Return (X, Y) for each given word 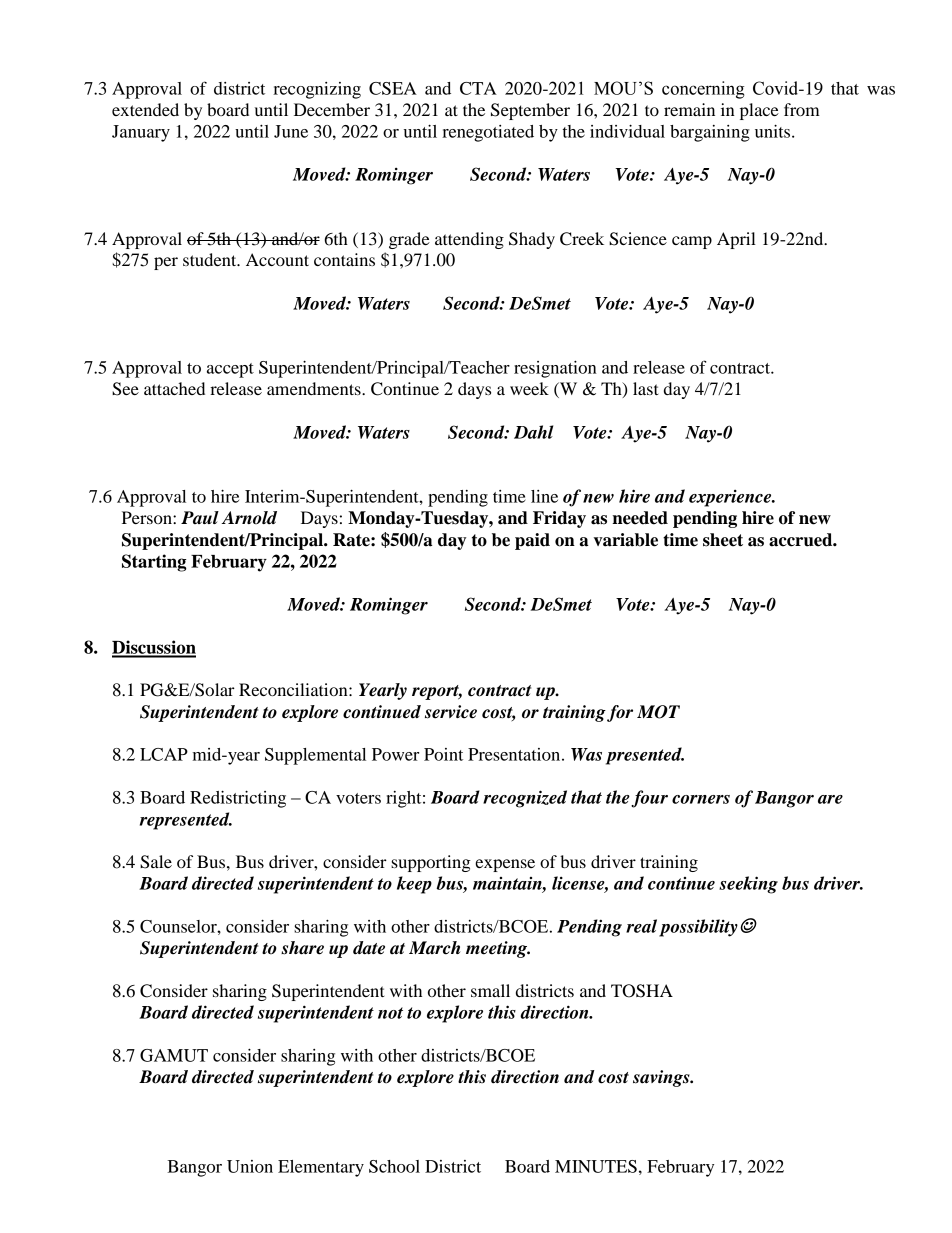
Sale (156, 862)
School (394, 1166)
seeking (748, 885)
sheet (723, 540)
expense (505, 865)
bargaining (710, 133)
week (529, 388)
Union (250, 1166)
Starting (154, 563)
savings (662, 1078)
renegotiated (488, 133)
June (291, 131)
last (646, 388)
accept (230, 370)
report (437, 692)
